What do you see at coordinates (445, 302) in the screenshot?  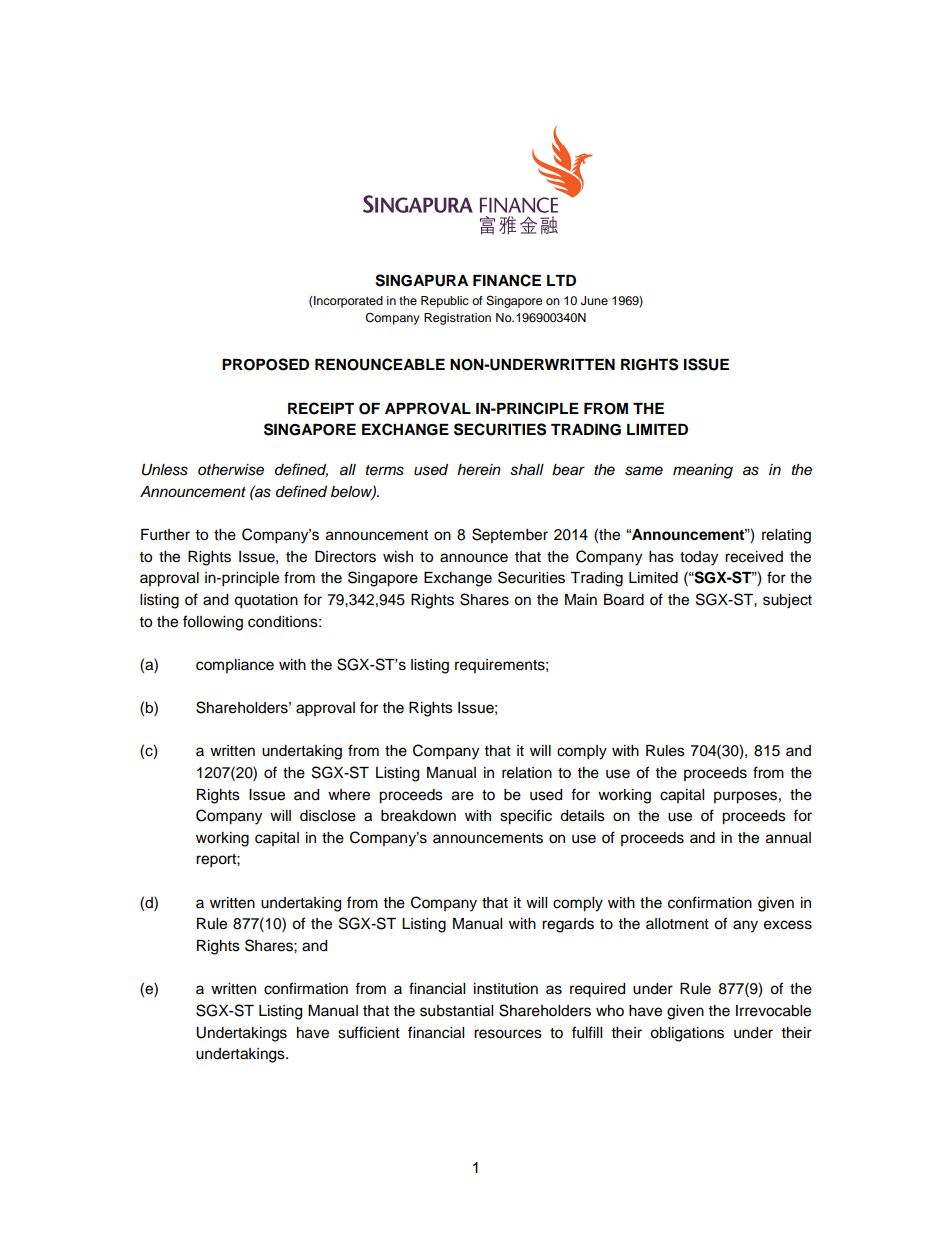 I see `Republic` at bounding box center [445, 302].
